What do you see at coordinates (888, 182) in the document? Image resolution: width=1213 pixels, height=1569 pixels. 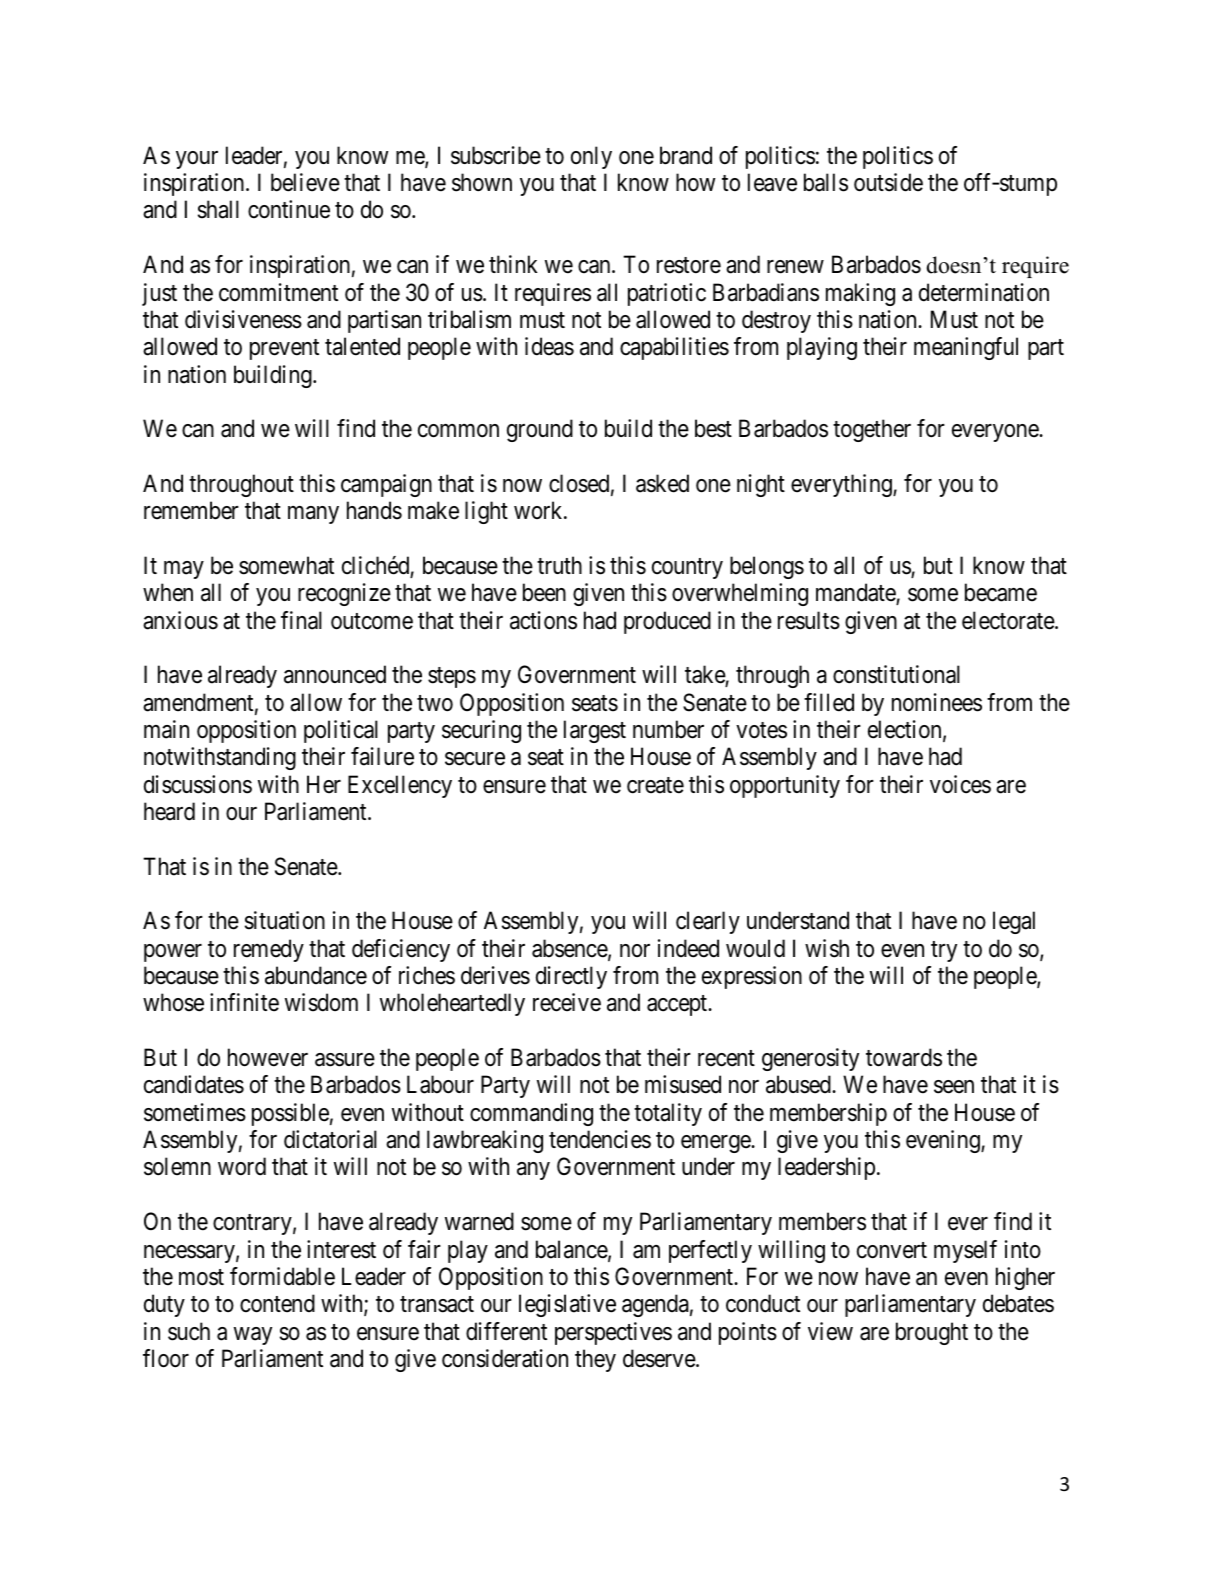 I see `outside` at bounding box center [888, 182].
